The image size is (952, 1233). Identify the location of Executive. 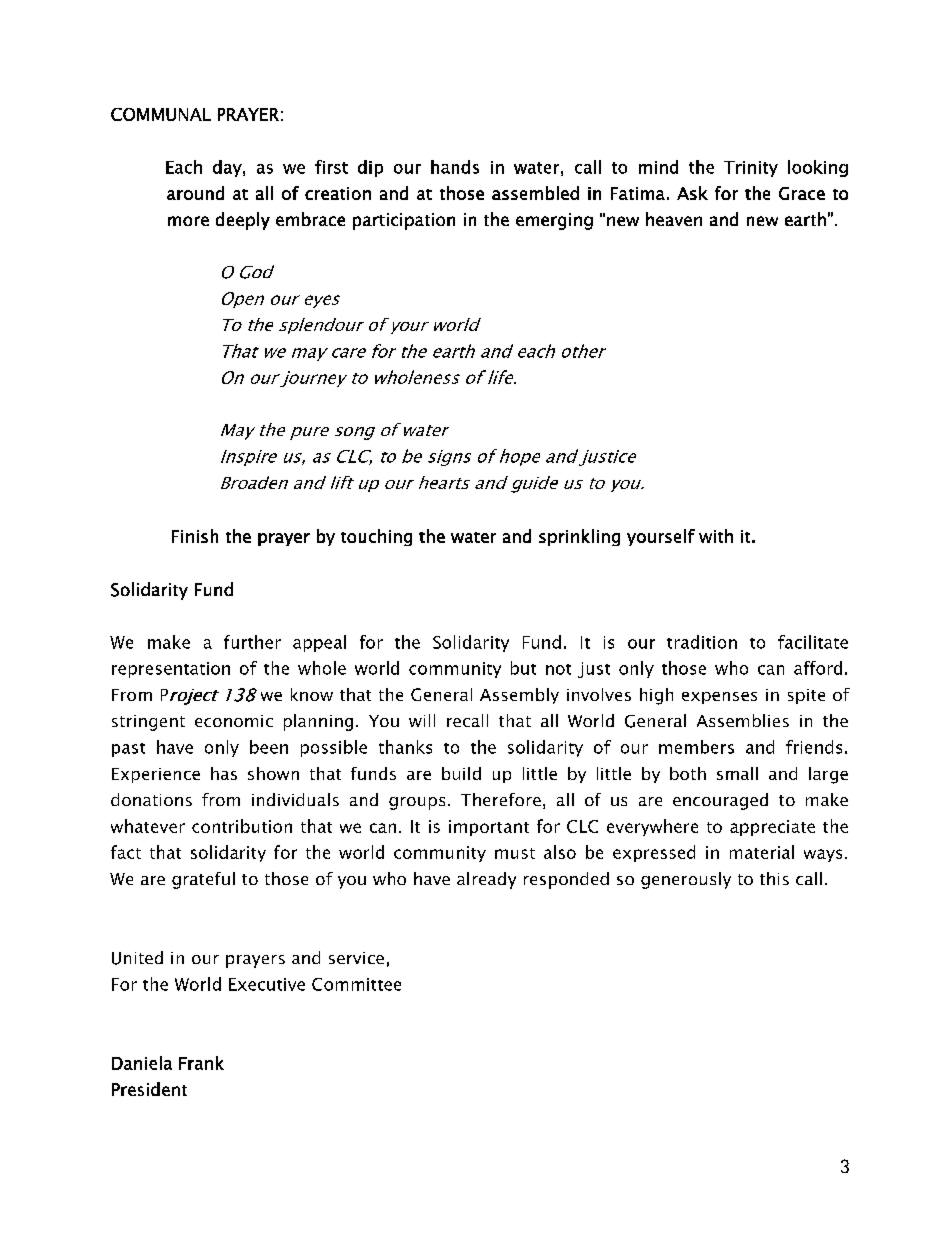
(267, 984).
